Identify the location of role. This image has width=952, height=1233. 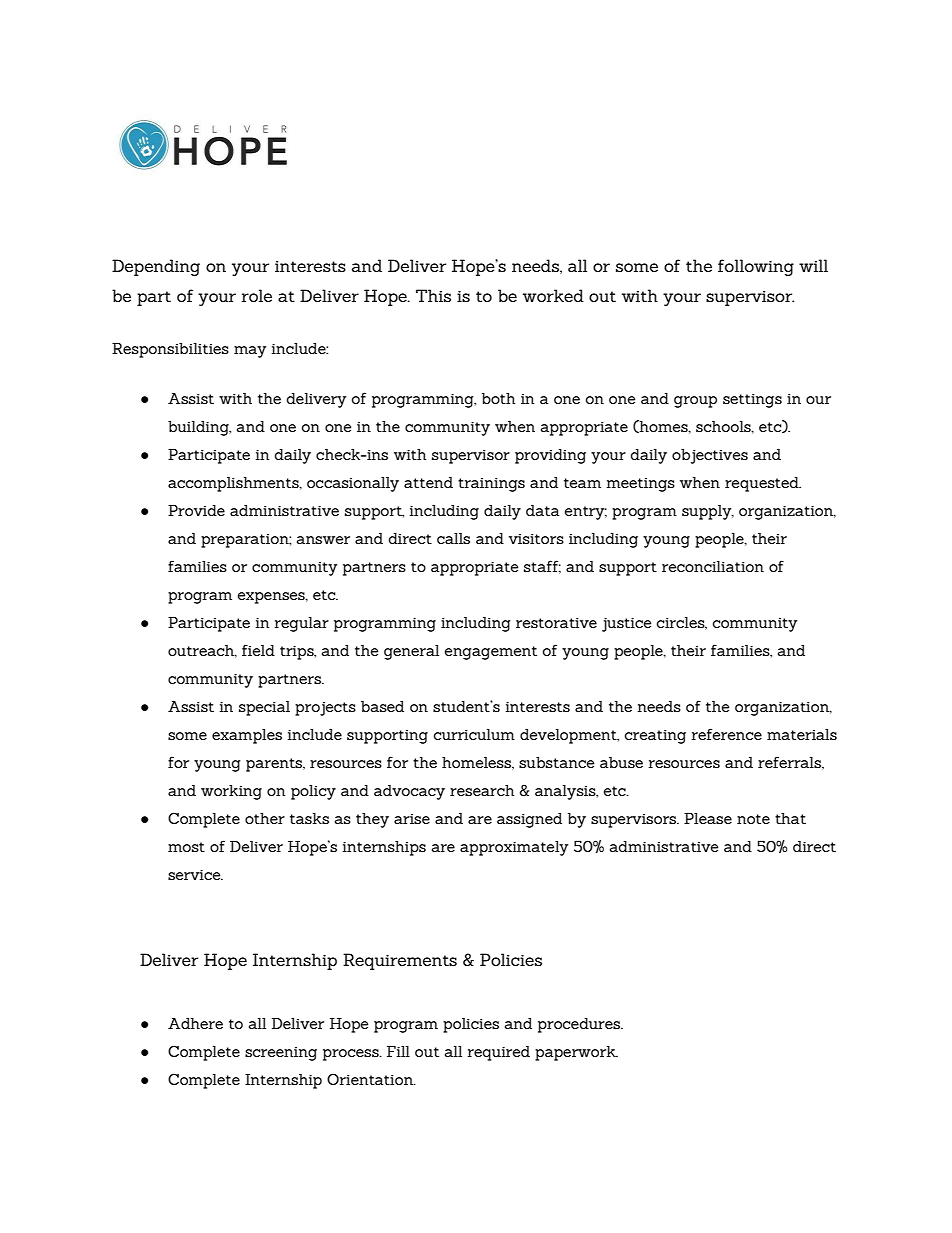
(257, 295).
